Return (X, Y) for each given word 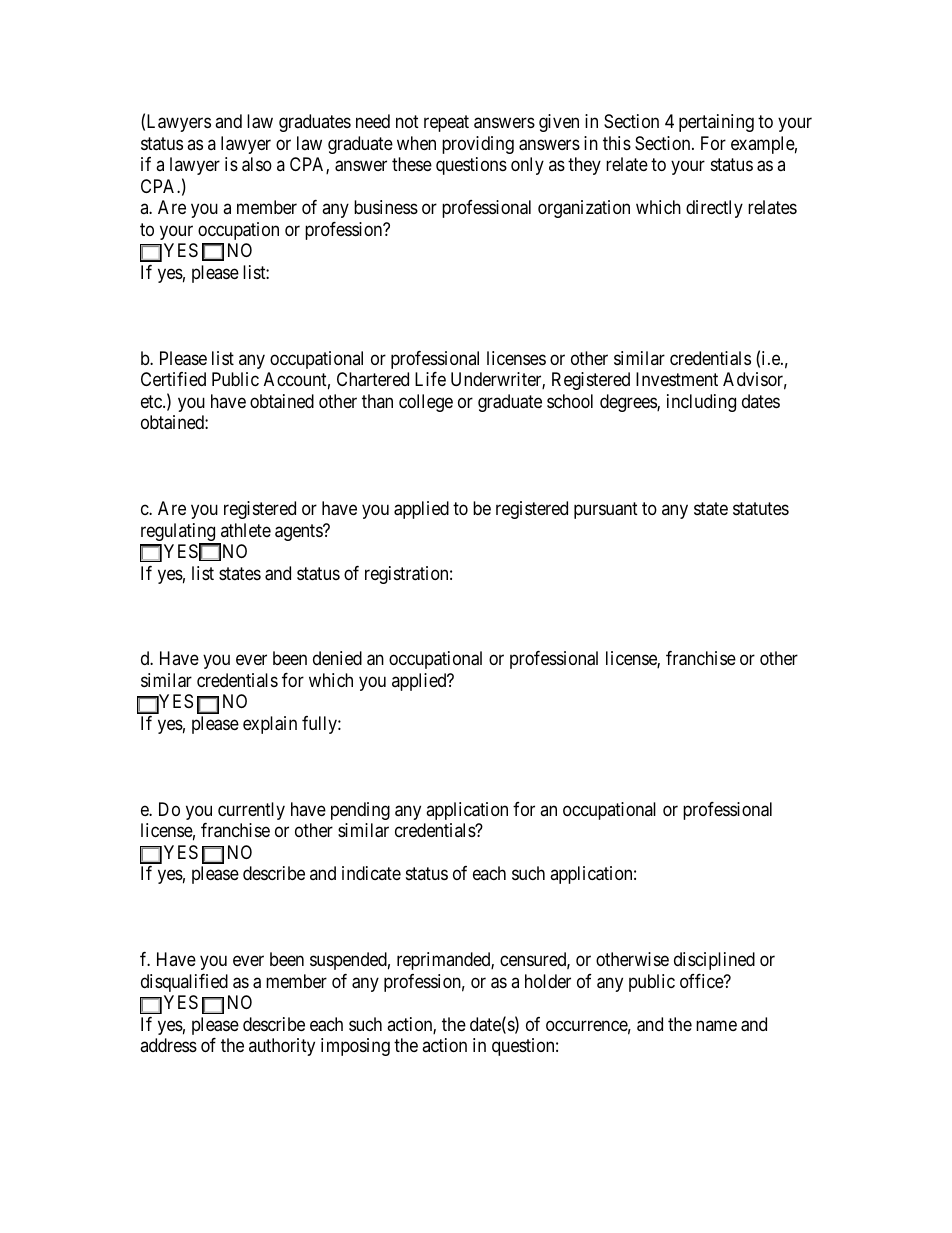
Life (430, 379)
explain (270, 725)
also (257, 164)
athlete (246, 530)
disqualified (184, 983)
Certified (173, 379)
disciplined (714, 961)
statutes (761, 509)
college (426, 403)
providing (478, 145)
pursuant (606, 510)
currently (251, 811)
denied (337, 658)
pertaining (716, 123)
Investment (677, 379)
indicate (371, 873)
